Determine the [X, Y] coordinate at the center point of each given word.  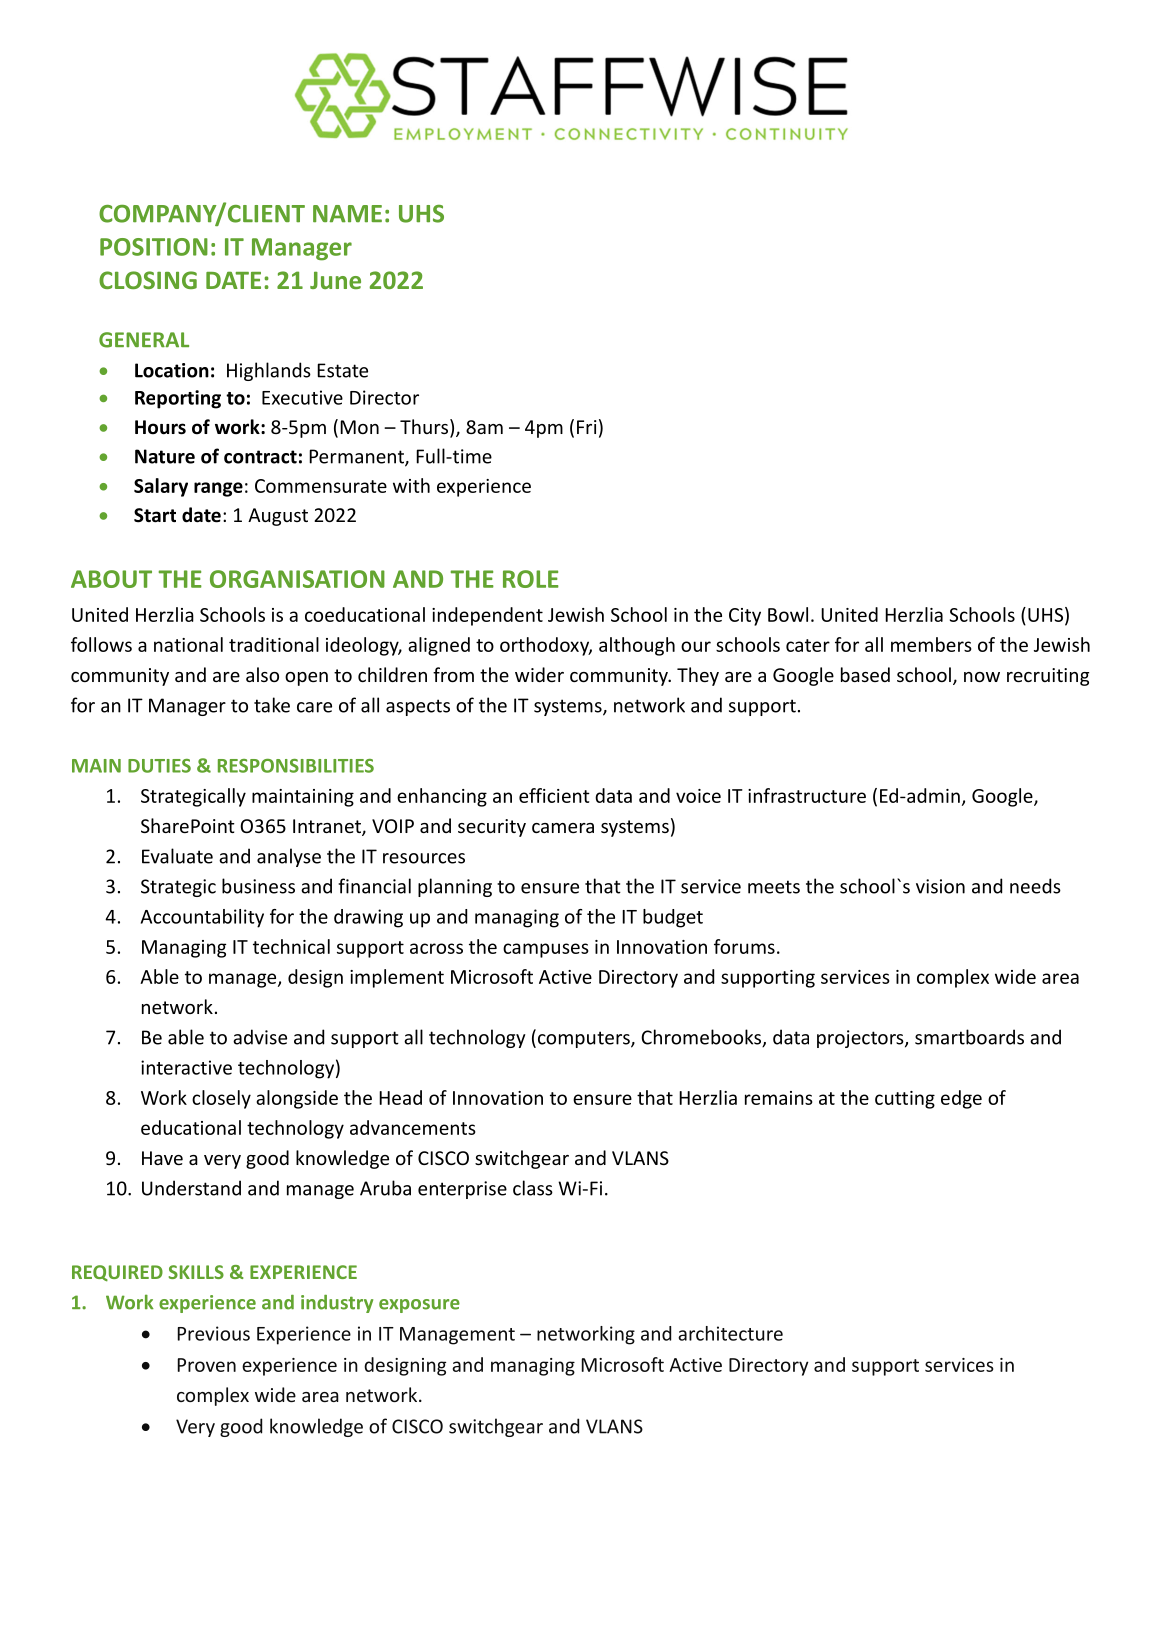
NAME [347, 214]
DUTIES [159, 766]
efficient [554, 795]
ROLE [531, 579]
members [931, 644]
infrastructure [807, 795]
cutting [905, 1100]
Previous [213, 1333]
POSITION [154, 247]
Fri [587, 427]
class [533, 1188]
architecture [730, 1333]
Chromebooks [702, 1038]
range [218, 489]
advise [260, 1037]
